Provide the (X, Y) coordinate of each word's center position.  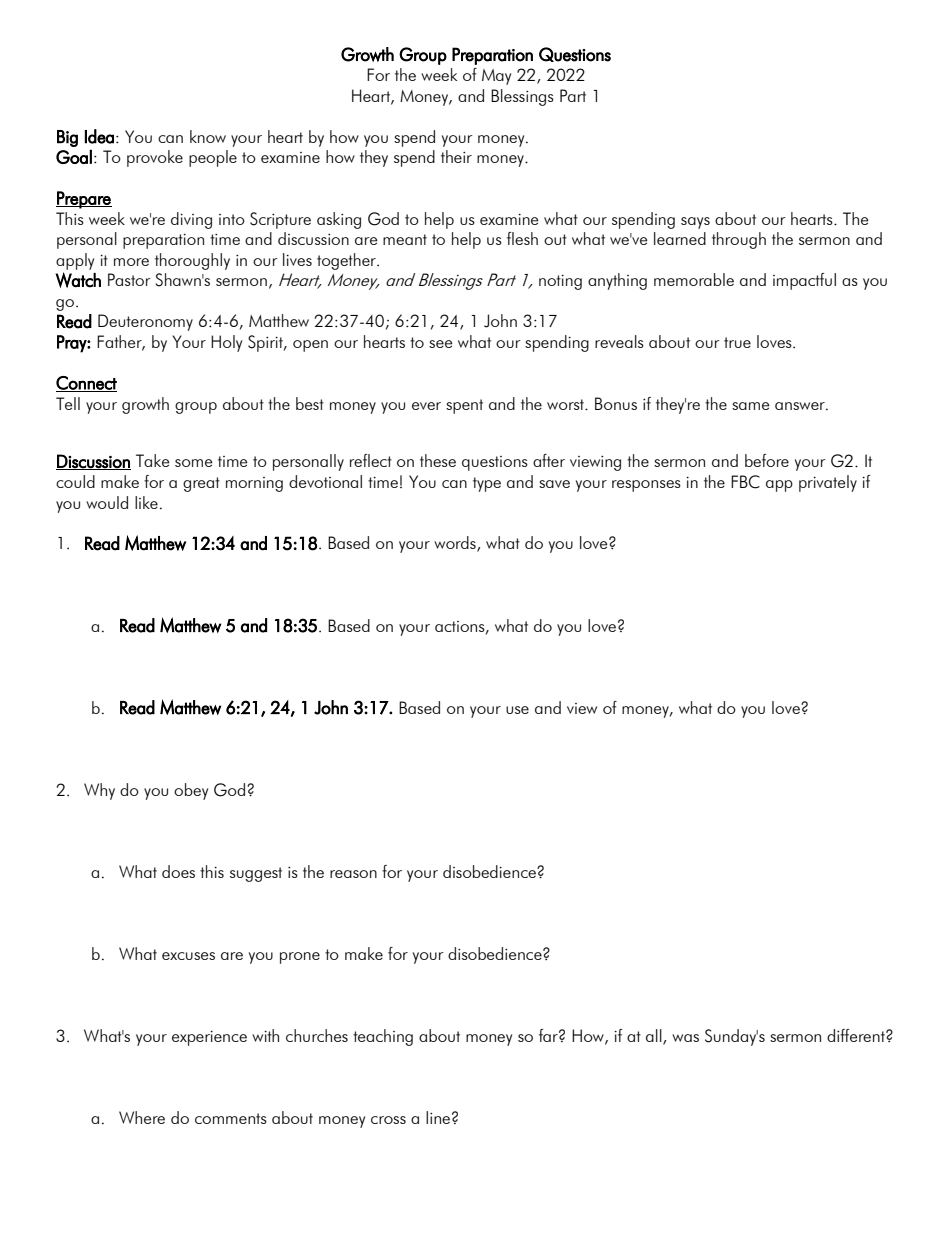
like (146, 502)
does (178, 871)
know (208, 136)
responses (646, 486)
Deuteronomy (145, 322)
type (487, 484)
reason (353, 874)
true (737, 342)
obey (191, 791)
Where (142, 1117)
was (685, 1038)
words (456, 544)
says (695, 223)
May (496, 77)
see (440, 344)
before (767, 460)
